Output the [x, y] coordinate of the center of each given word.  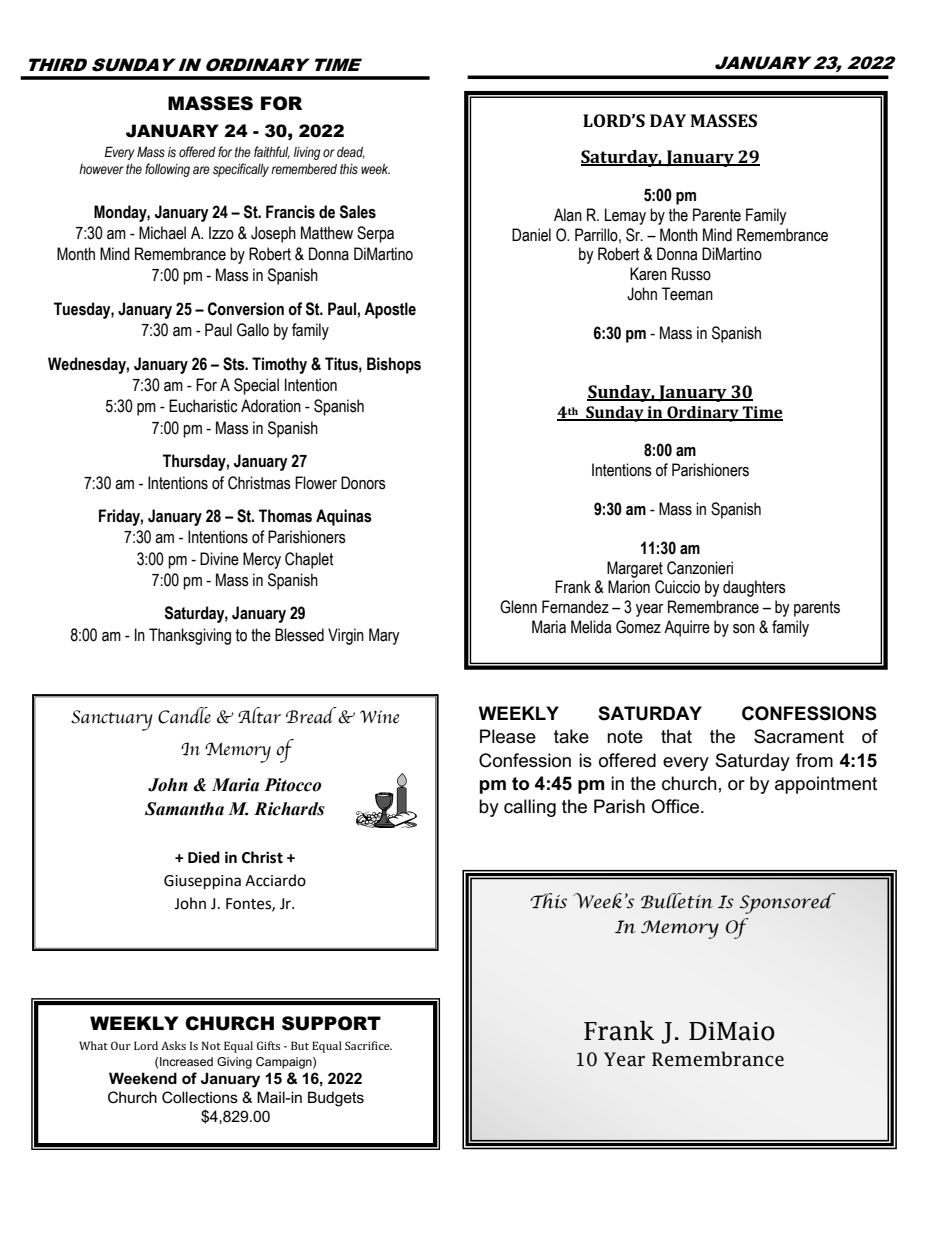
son [744, 629]
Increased [186, 1061]
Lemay [625, 216]
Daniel [531, 235]
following [167, 170]
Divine [219, 559]
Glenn [518, 607]
